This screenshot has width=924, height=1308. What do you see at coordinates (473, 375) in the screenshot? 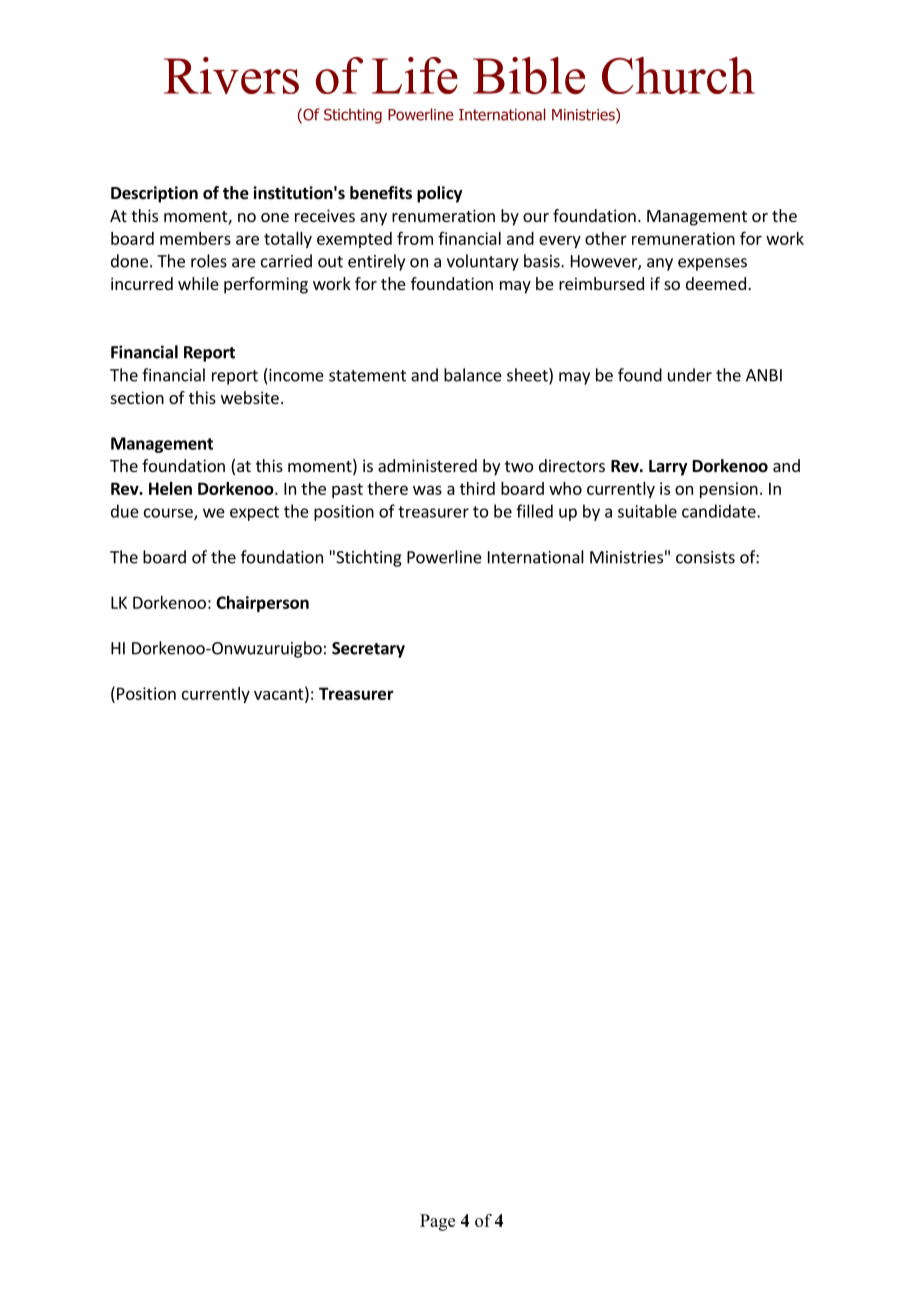
I see `balance` at bounding box center [473, 375].
